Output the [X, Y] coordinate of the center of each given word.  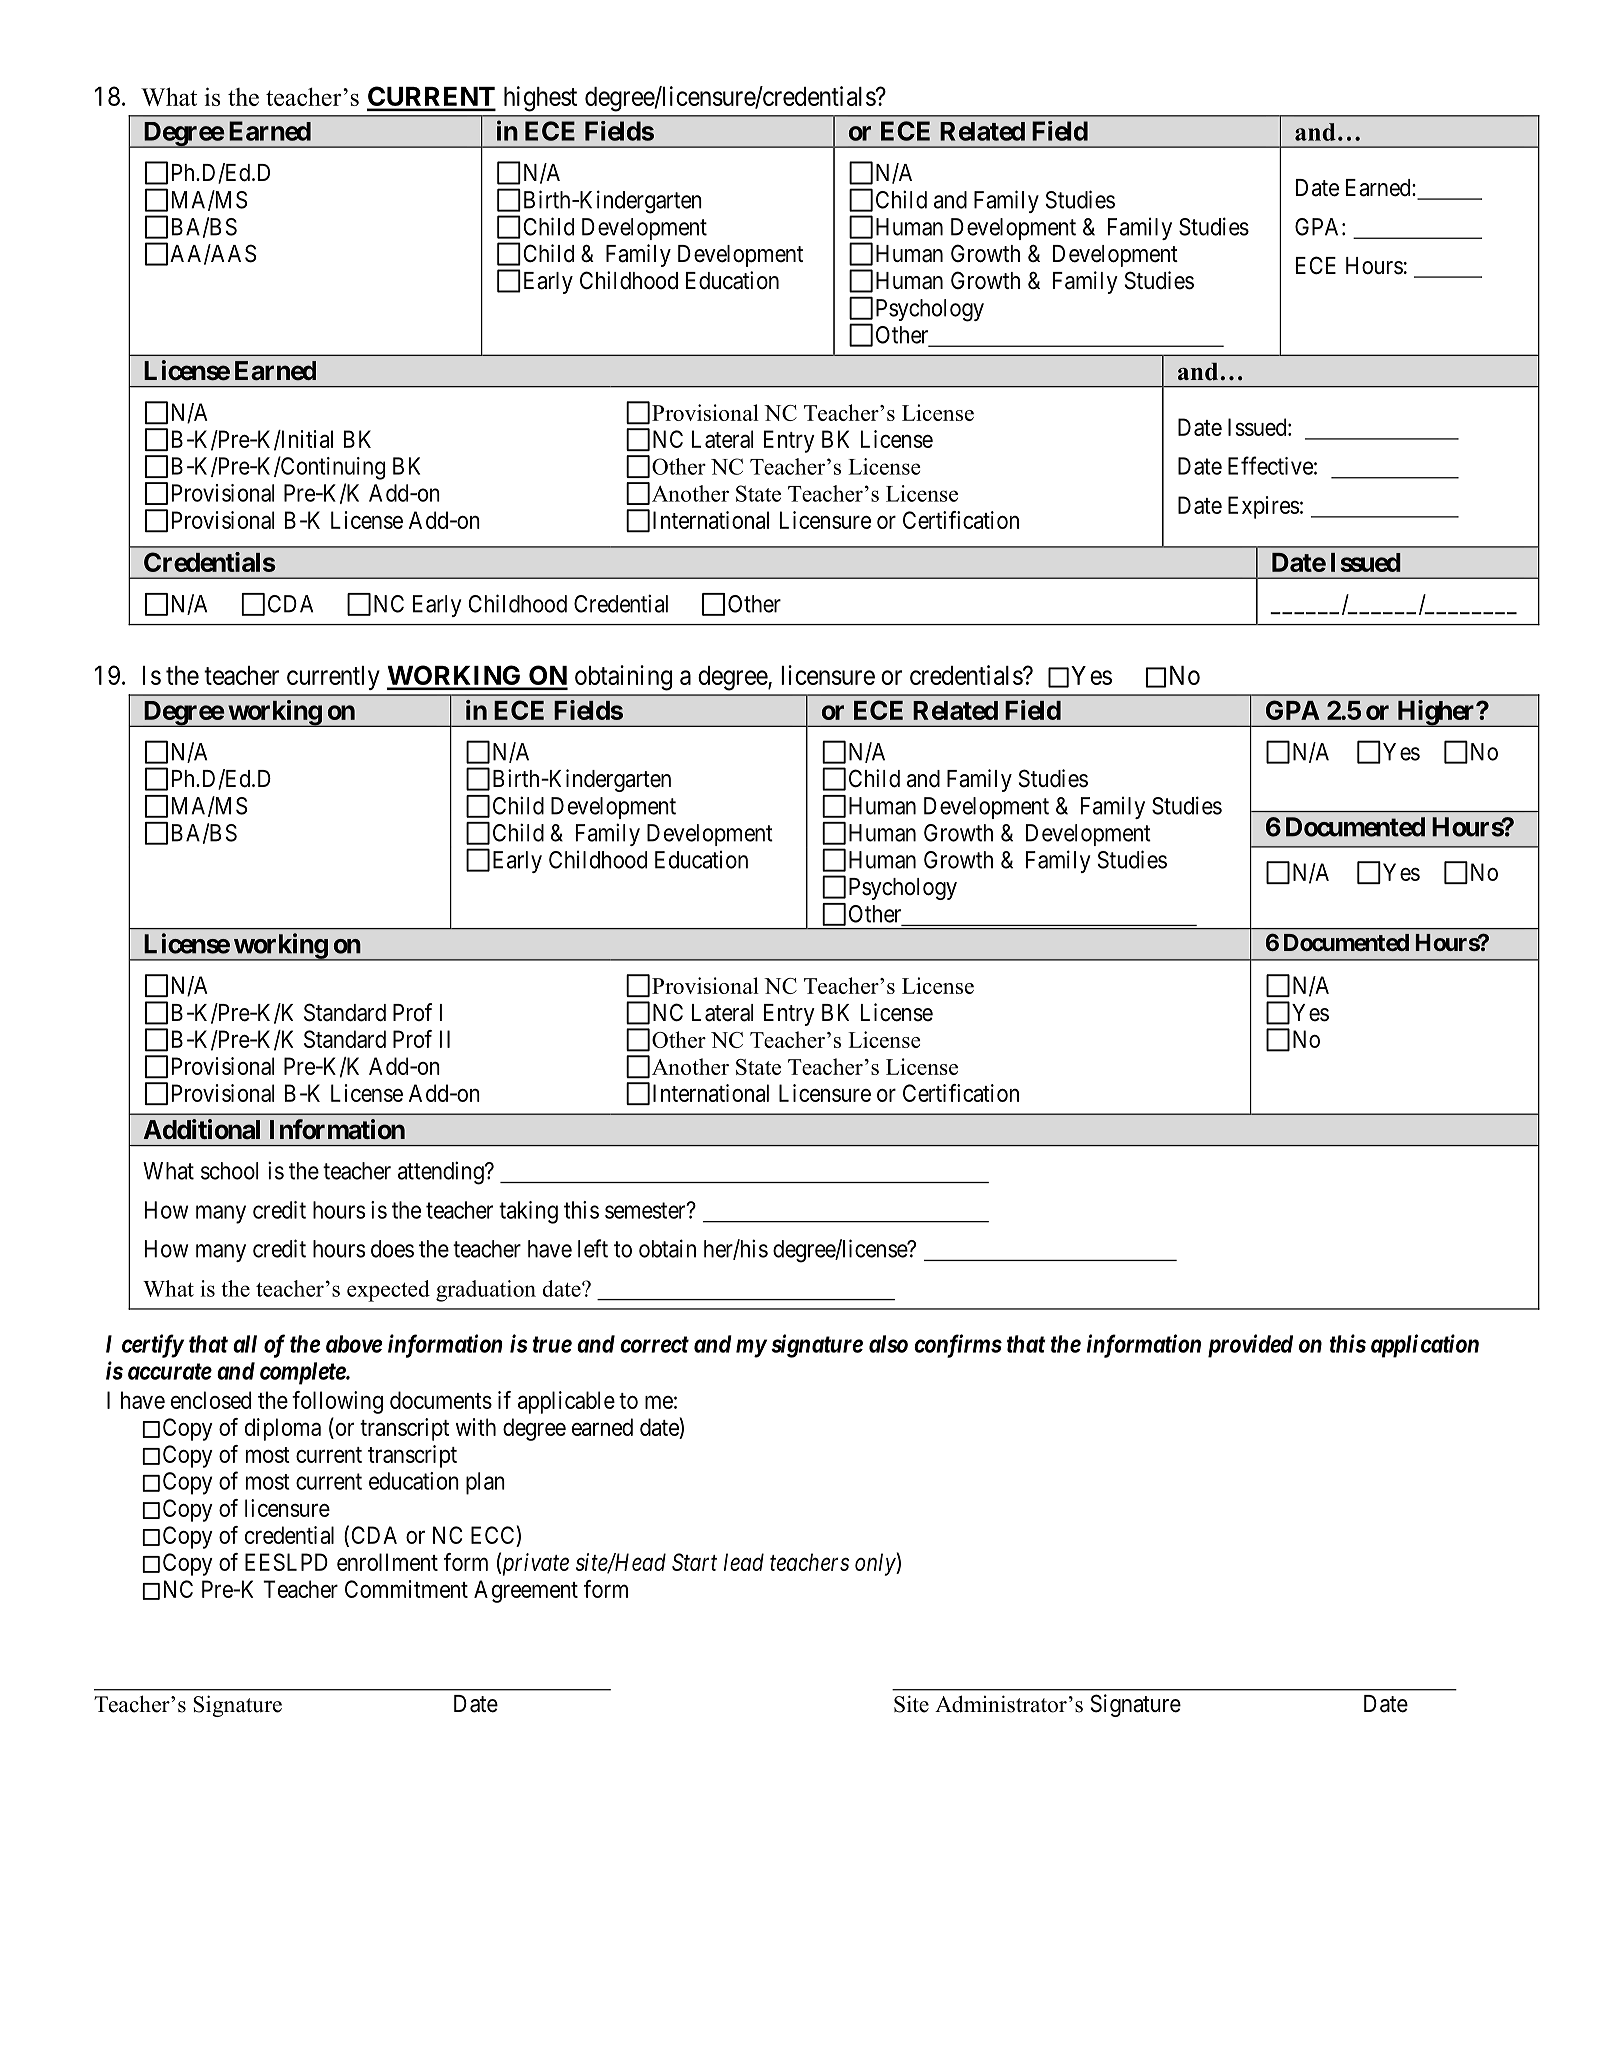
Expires [1263, 507]
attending [442, 1173]
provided [1250, 1346]
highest [540, 99]
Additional [202, 1129]
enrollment [387, 1562]
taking [528, 1212]
